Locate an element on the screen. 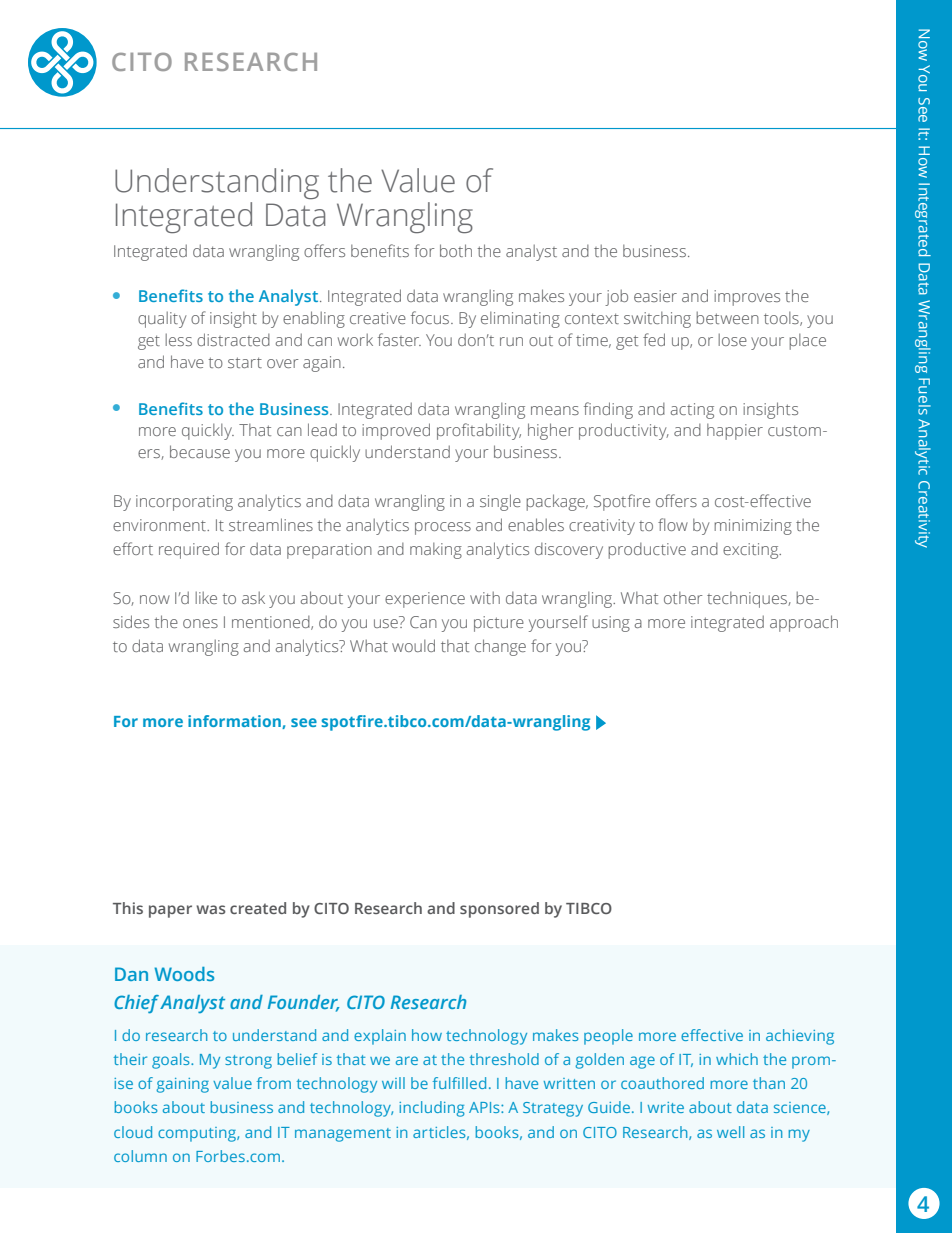 Image resolution: width=952 pixels, height=1233 pixels. required is located at coordinates (189, 550).
